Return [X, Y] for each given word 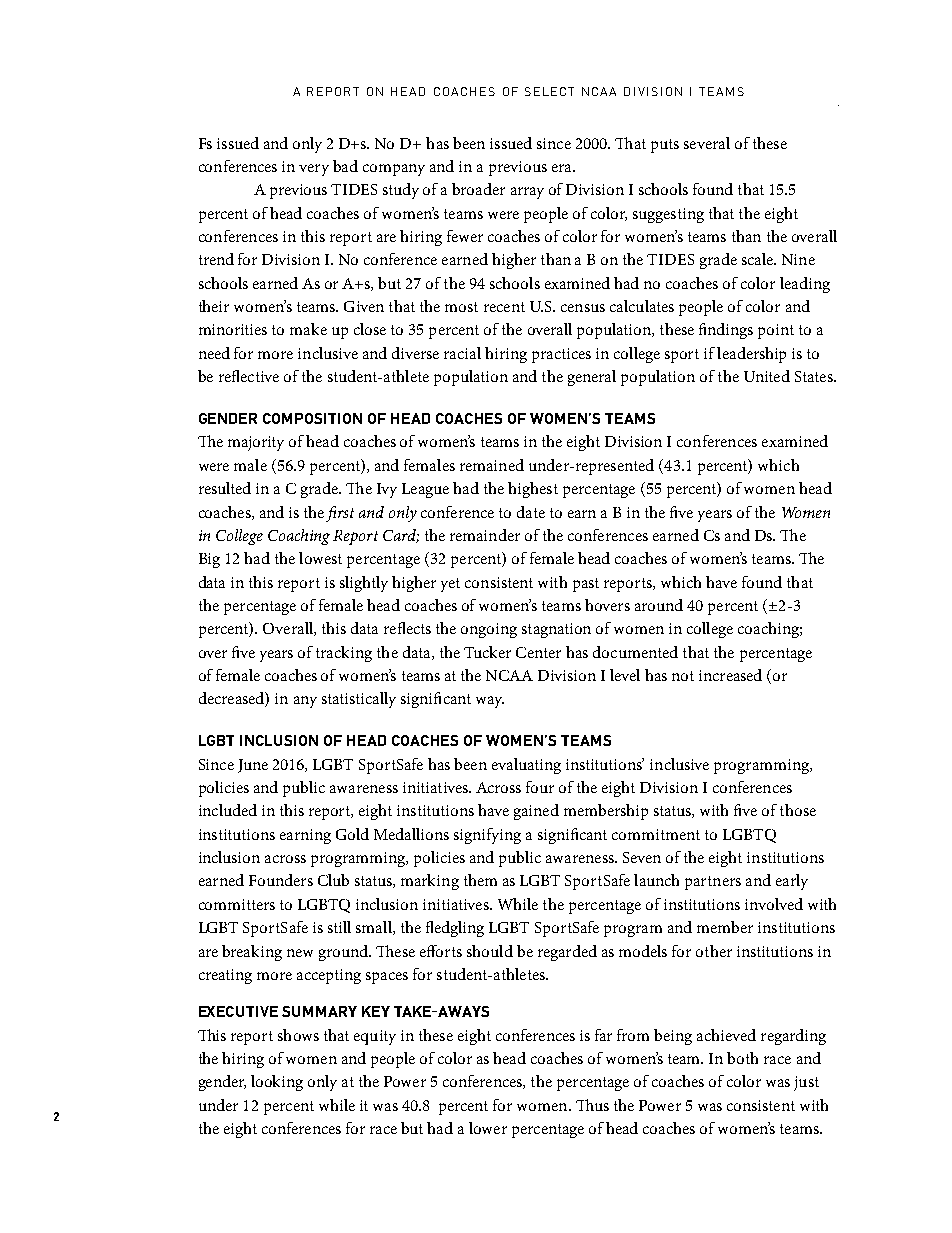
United [767, 376]
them [480, 880]
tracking [344, 654]
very [314, 170]
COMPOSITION [312, 418]
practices [561, 355]
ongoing [489, 630]
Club [333, 880]
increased [730, 675]
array [527, 193]
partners [713, 883]
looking [277, 1083]
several [707, 143]
